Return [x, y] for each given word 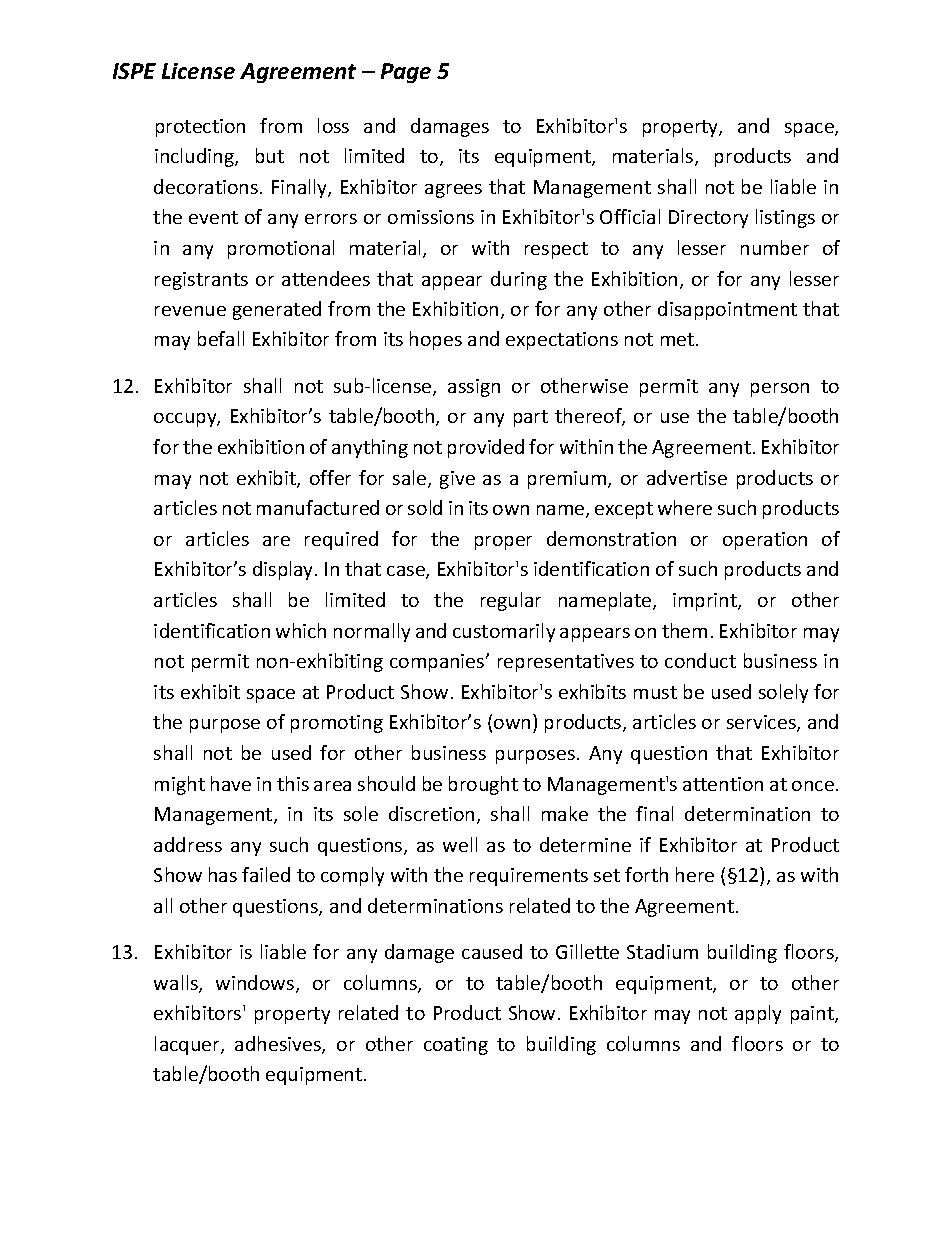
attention [723, 784]
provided [486, 448]
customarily [504, 632]
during [519, 280]
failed [266, 874]
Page [406, 73]
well [460, 844]
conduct [700, 660]
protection [200, 128]
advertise [687, 477]
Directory [708, 219]
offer [330, 477]
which [301, 630]
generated [277, 310]
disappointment [727, 310]
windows [256, 984]
